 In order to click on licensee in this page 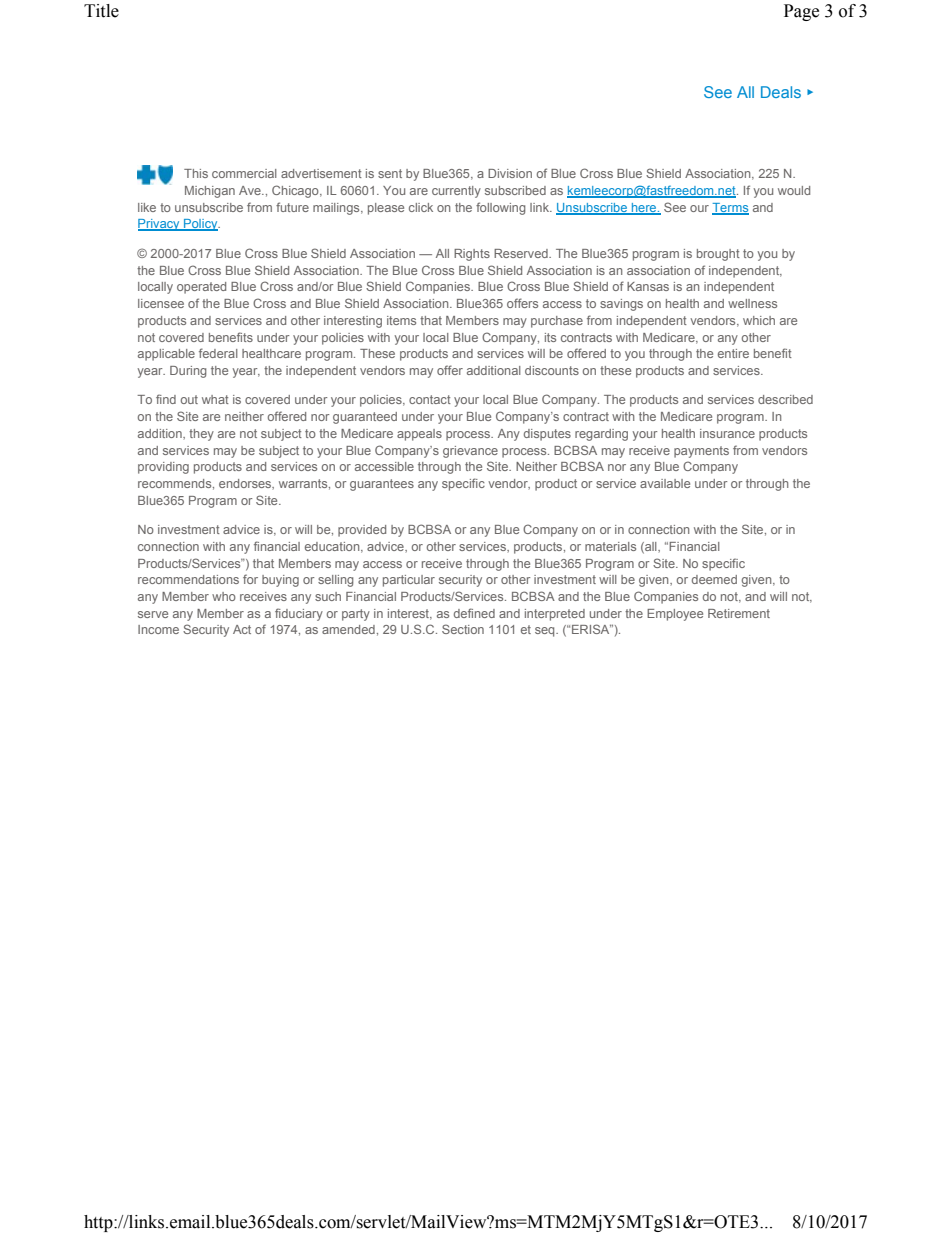, I will do `click(161, 303)`.
